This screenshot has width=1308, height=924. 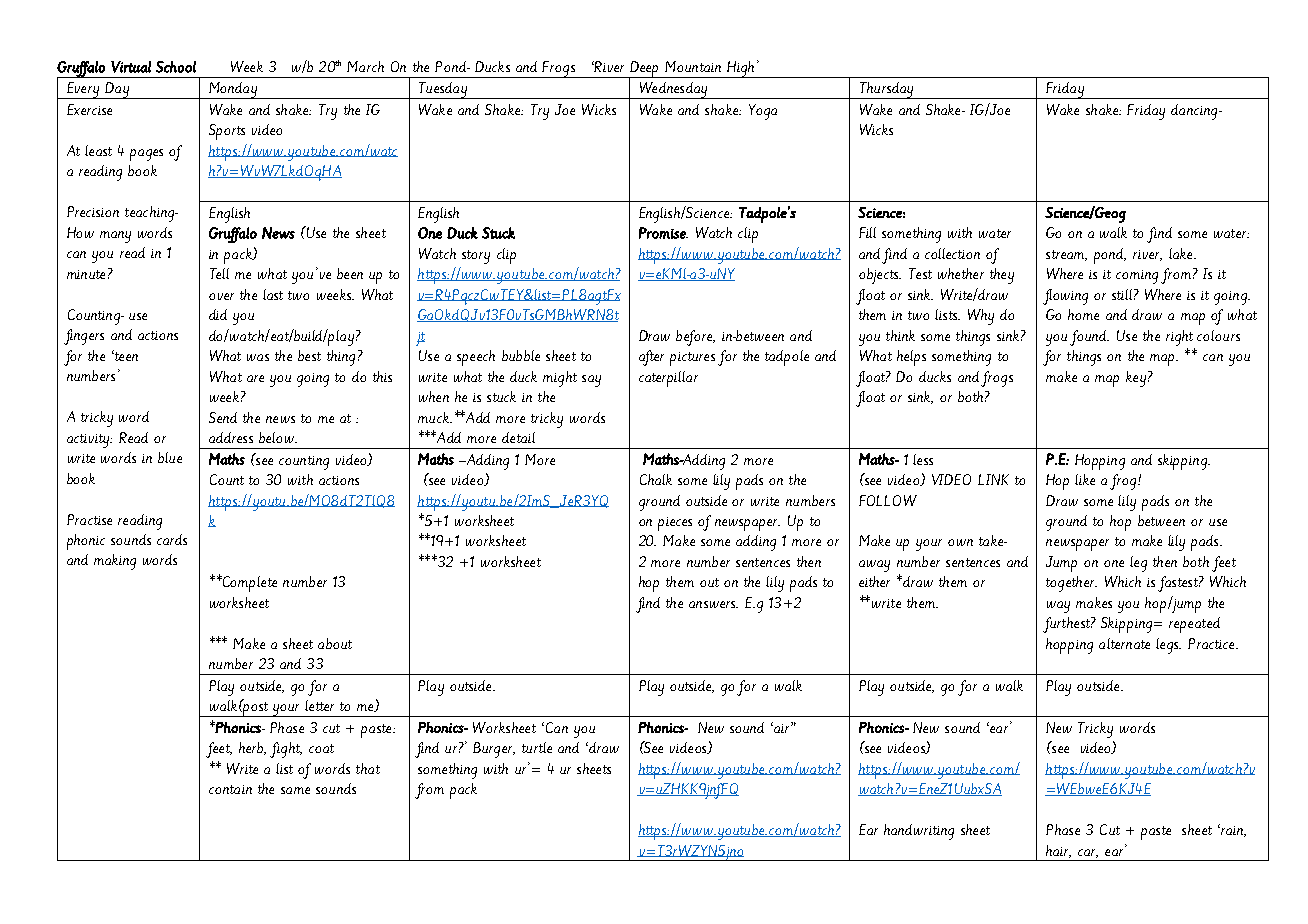 I want to click on answers, so click(x=713, y=604).
